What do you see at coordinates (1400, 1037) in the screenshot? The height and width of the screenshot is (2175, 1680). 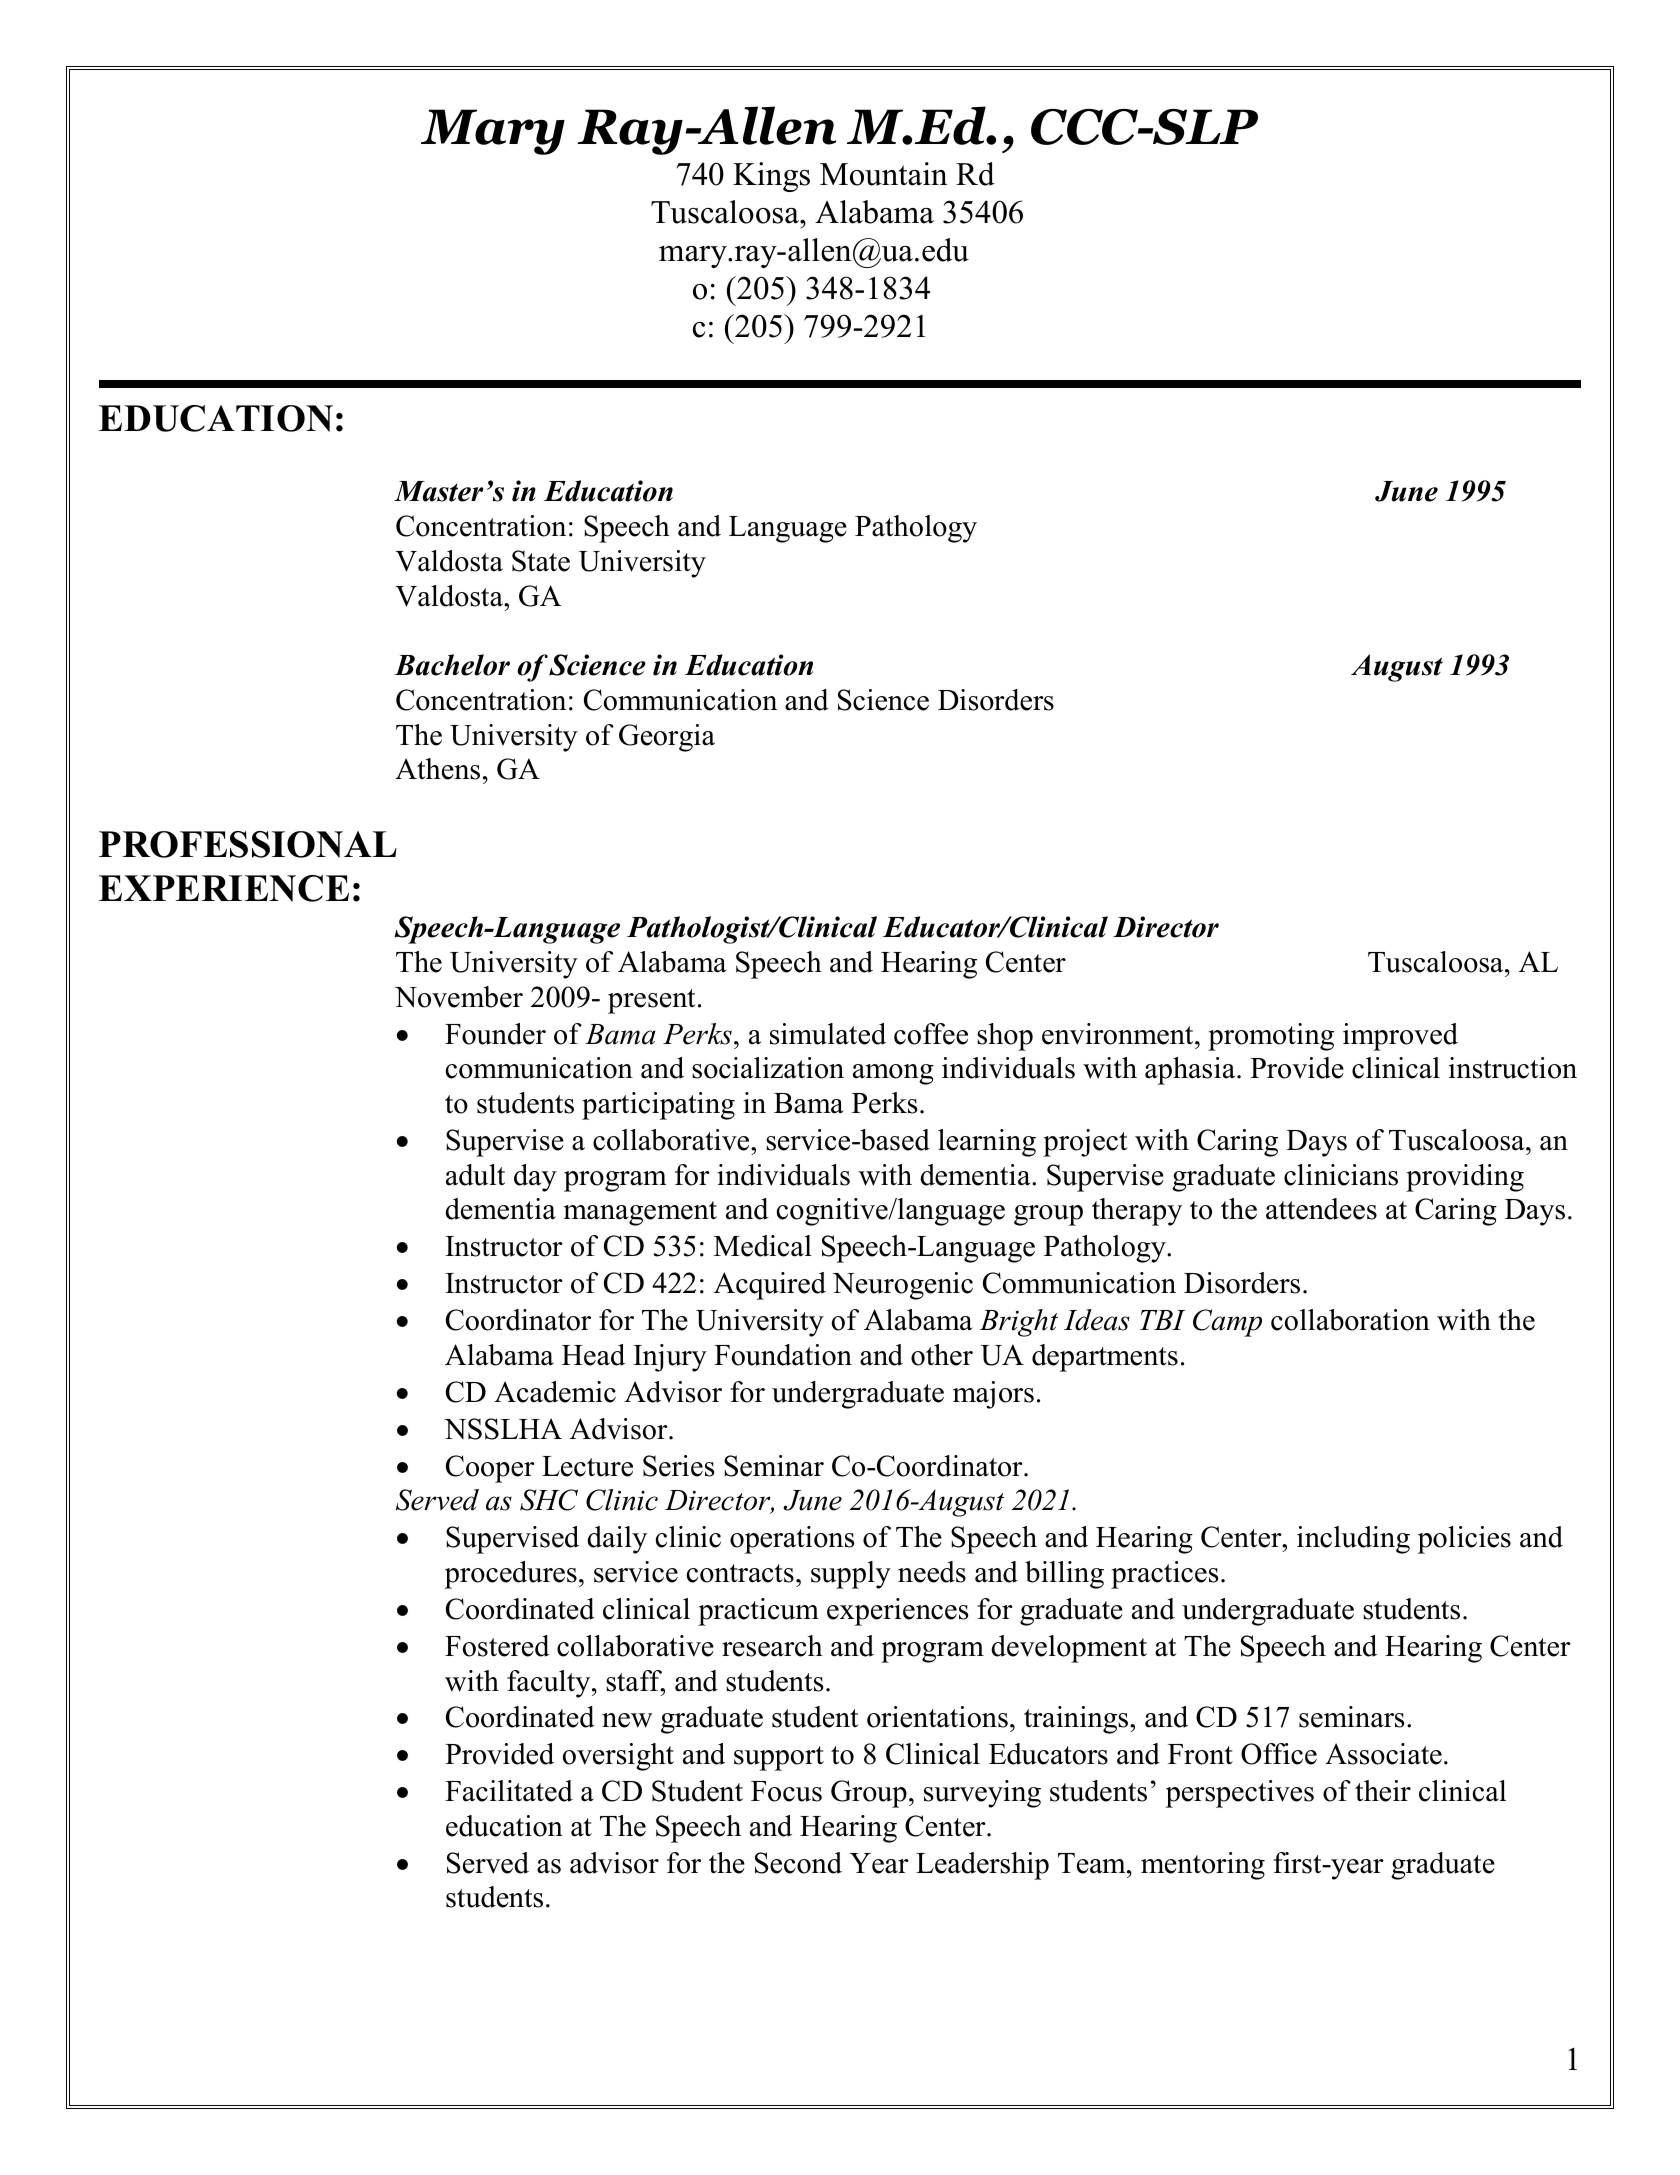 I see `improved` at bounding box center [1400, 1037].
